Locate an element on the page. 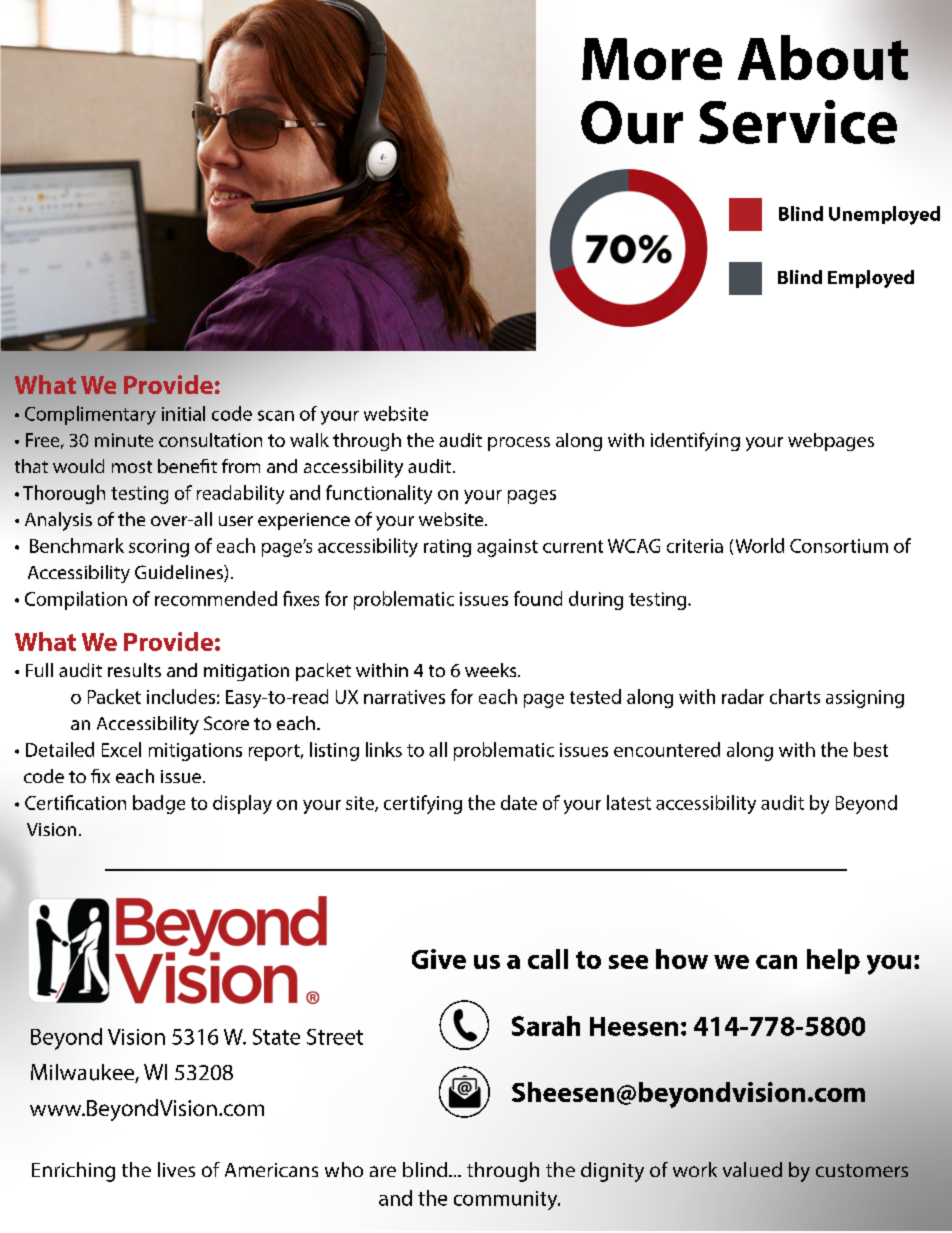 Image resolution: width=952 pixels, height=1233 pixels. initial is located at coordinates (183, 413).
